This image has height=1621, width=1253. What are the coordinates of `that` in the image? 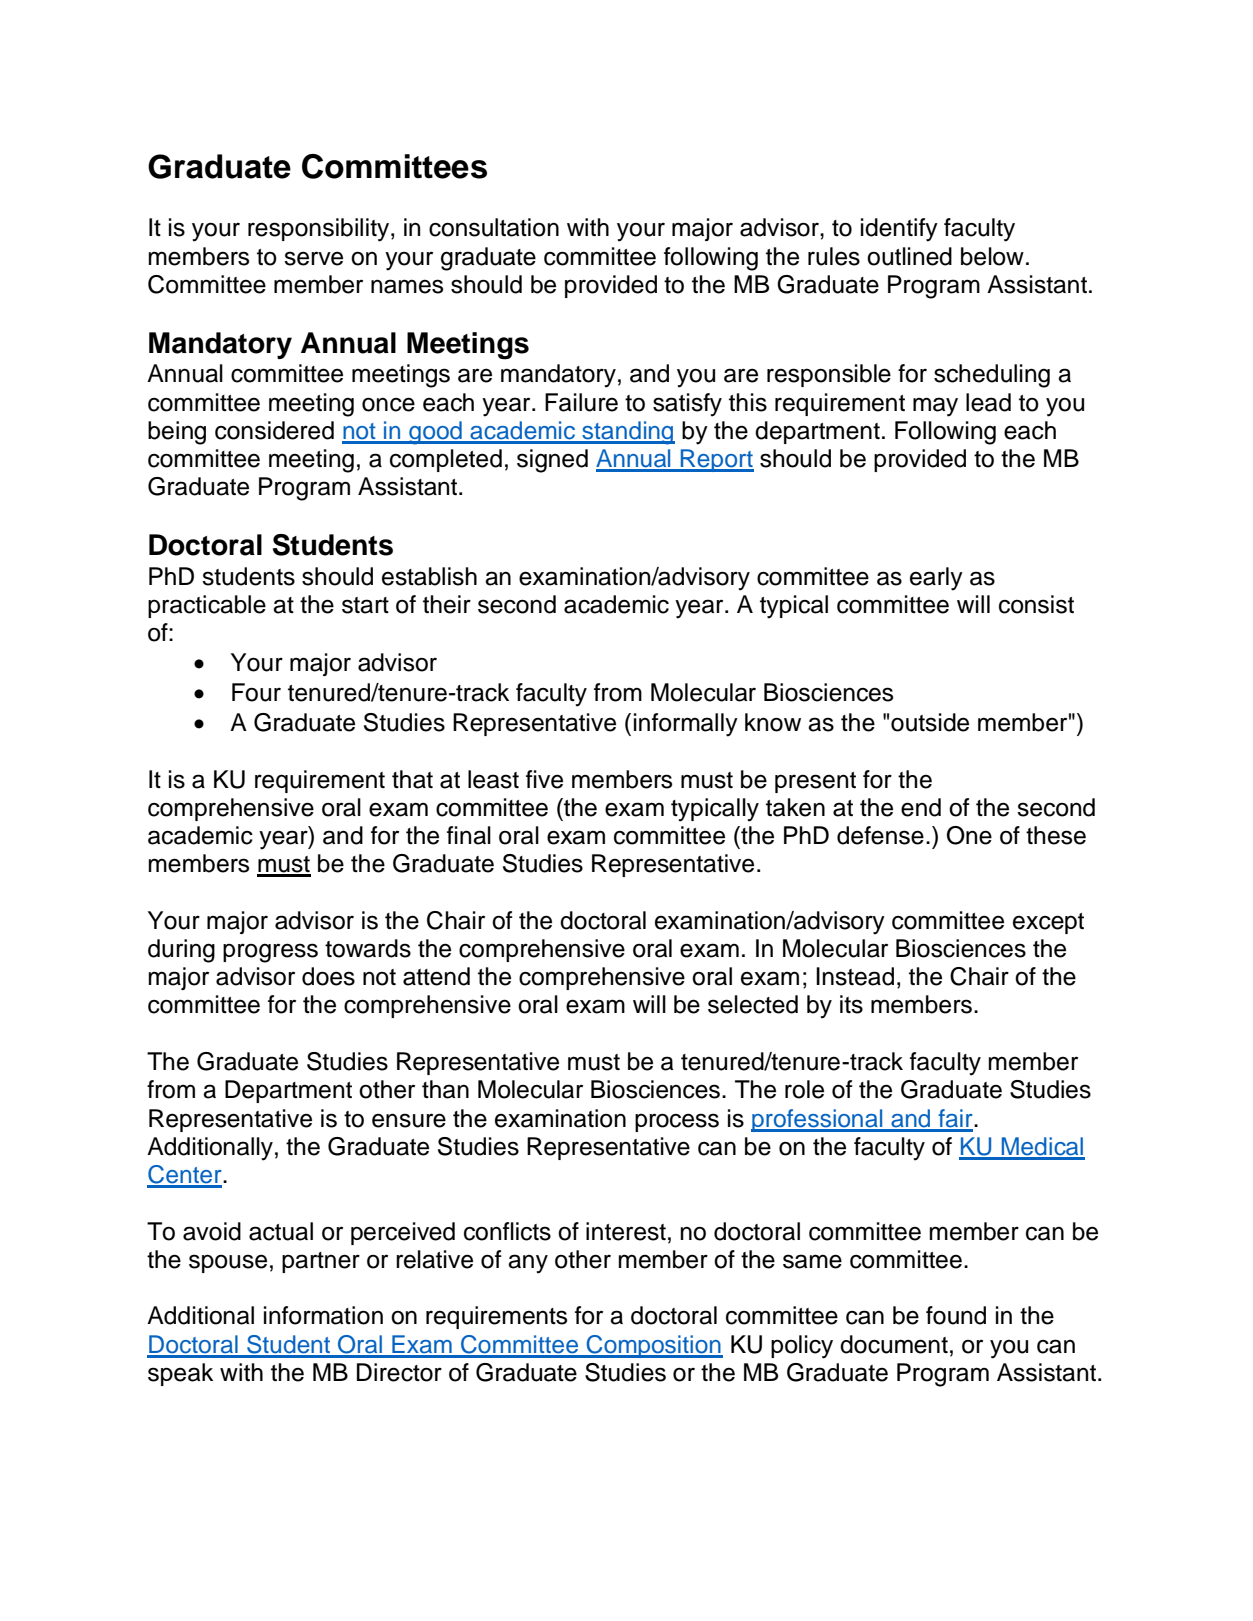 It's located at (412, 779).
